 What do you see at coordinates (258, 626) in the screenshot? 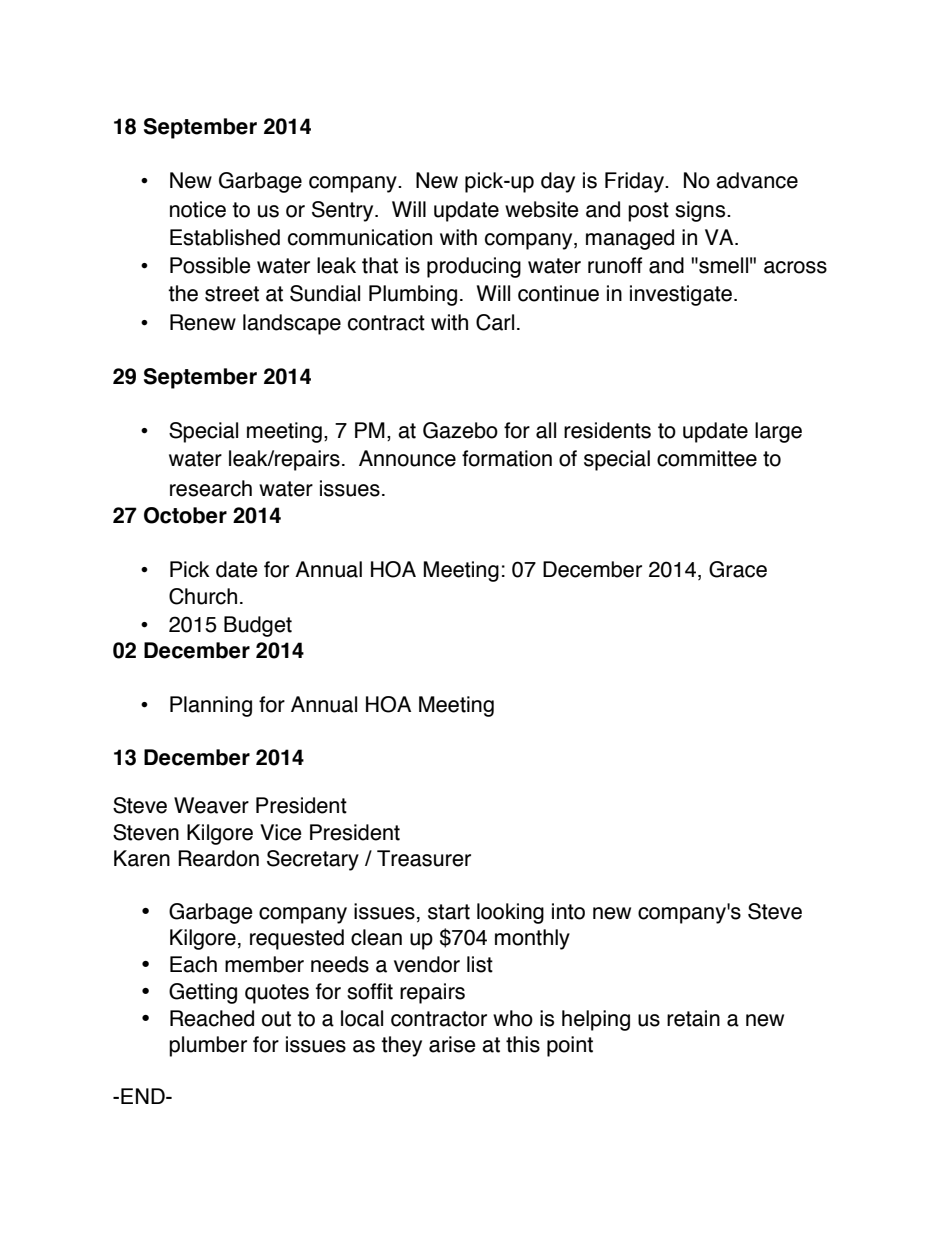
I see `Budget` at bounding box center [258, 626].
